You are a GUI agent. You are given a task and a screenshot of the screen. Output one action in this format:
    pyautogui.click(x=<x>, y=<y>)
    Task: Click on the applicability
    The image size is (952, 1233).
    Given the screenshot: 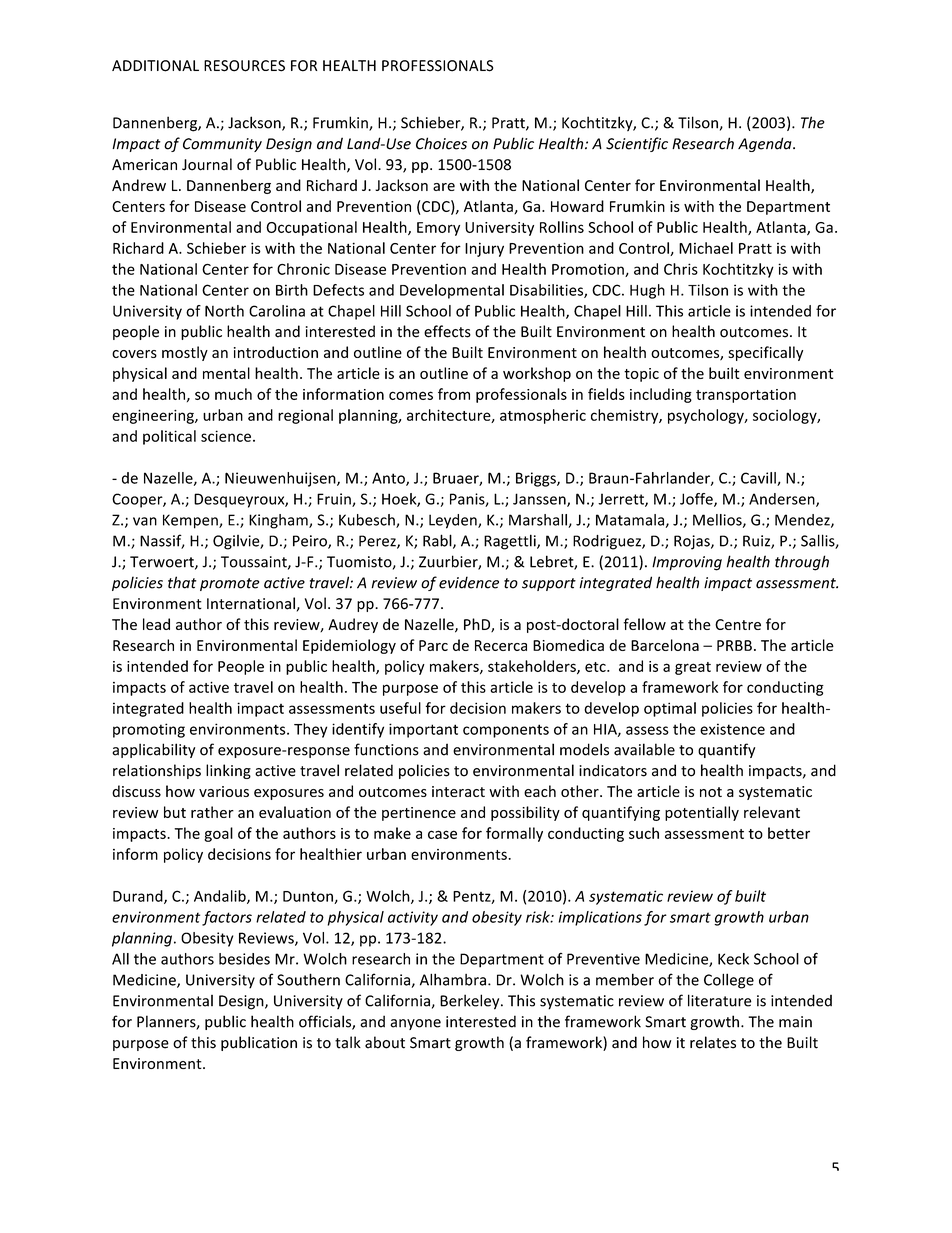 What is the action you would take?
    pyautogui.click(x=153, y=750)
